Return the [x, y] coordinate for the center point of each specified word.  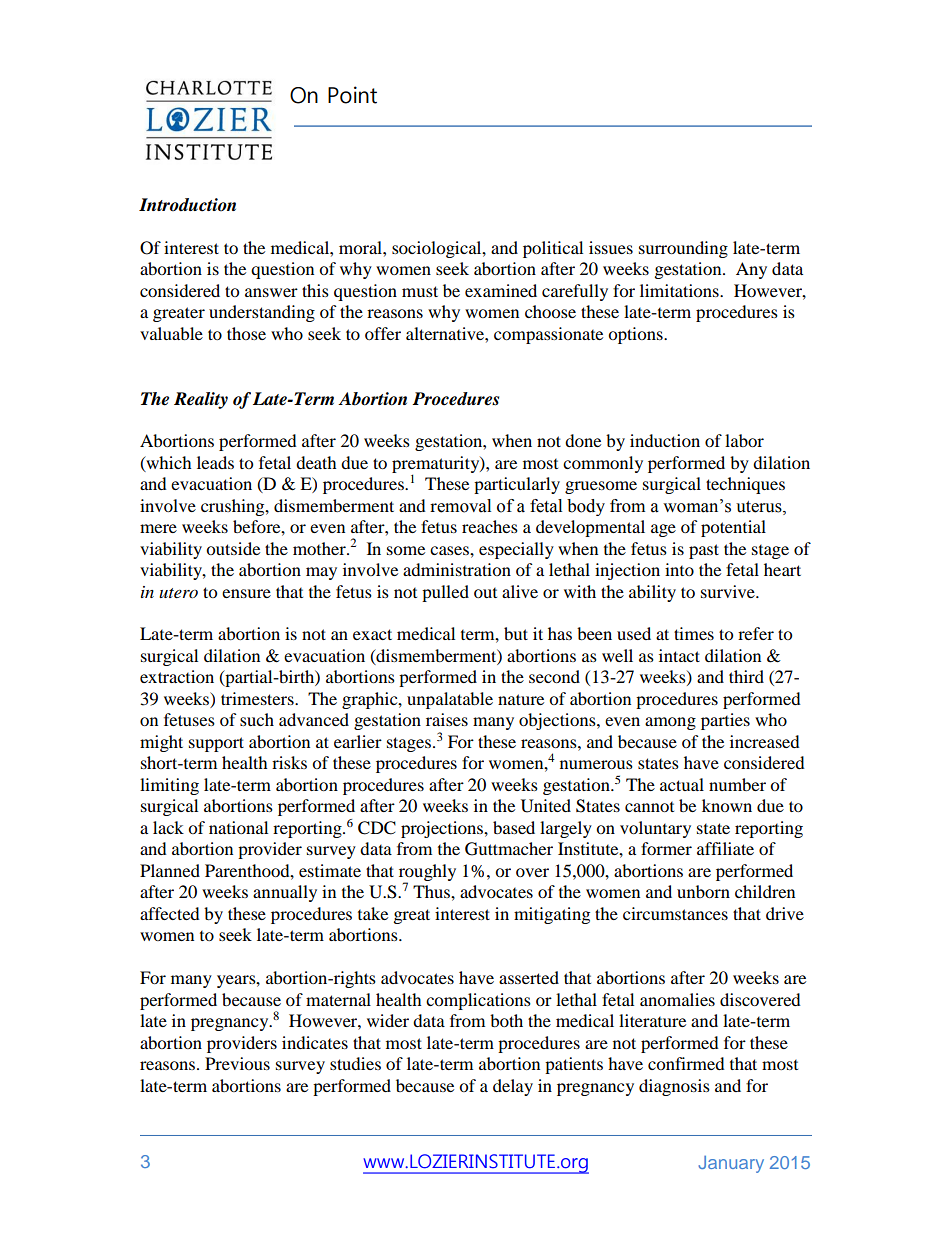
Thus [432, 891]
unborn [703, 891]
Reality [201, 400]
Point [352, 95]
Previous [237, 1063]
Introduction [187, 205]
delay [513, 1087]
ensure [246, 593]
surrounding [683, 249]
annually [285, 893]
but [516, 633]
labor [744, 440]
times [694, 633]
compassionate [548, 335]
